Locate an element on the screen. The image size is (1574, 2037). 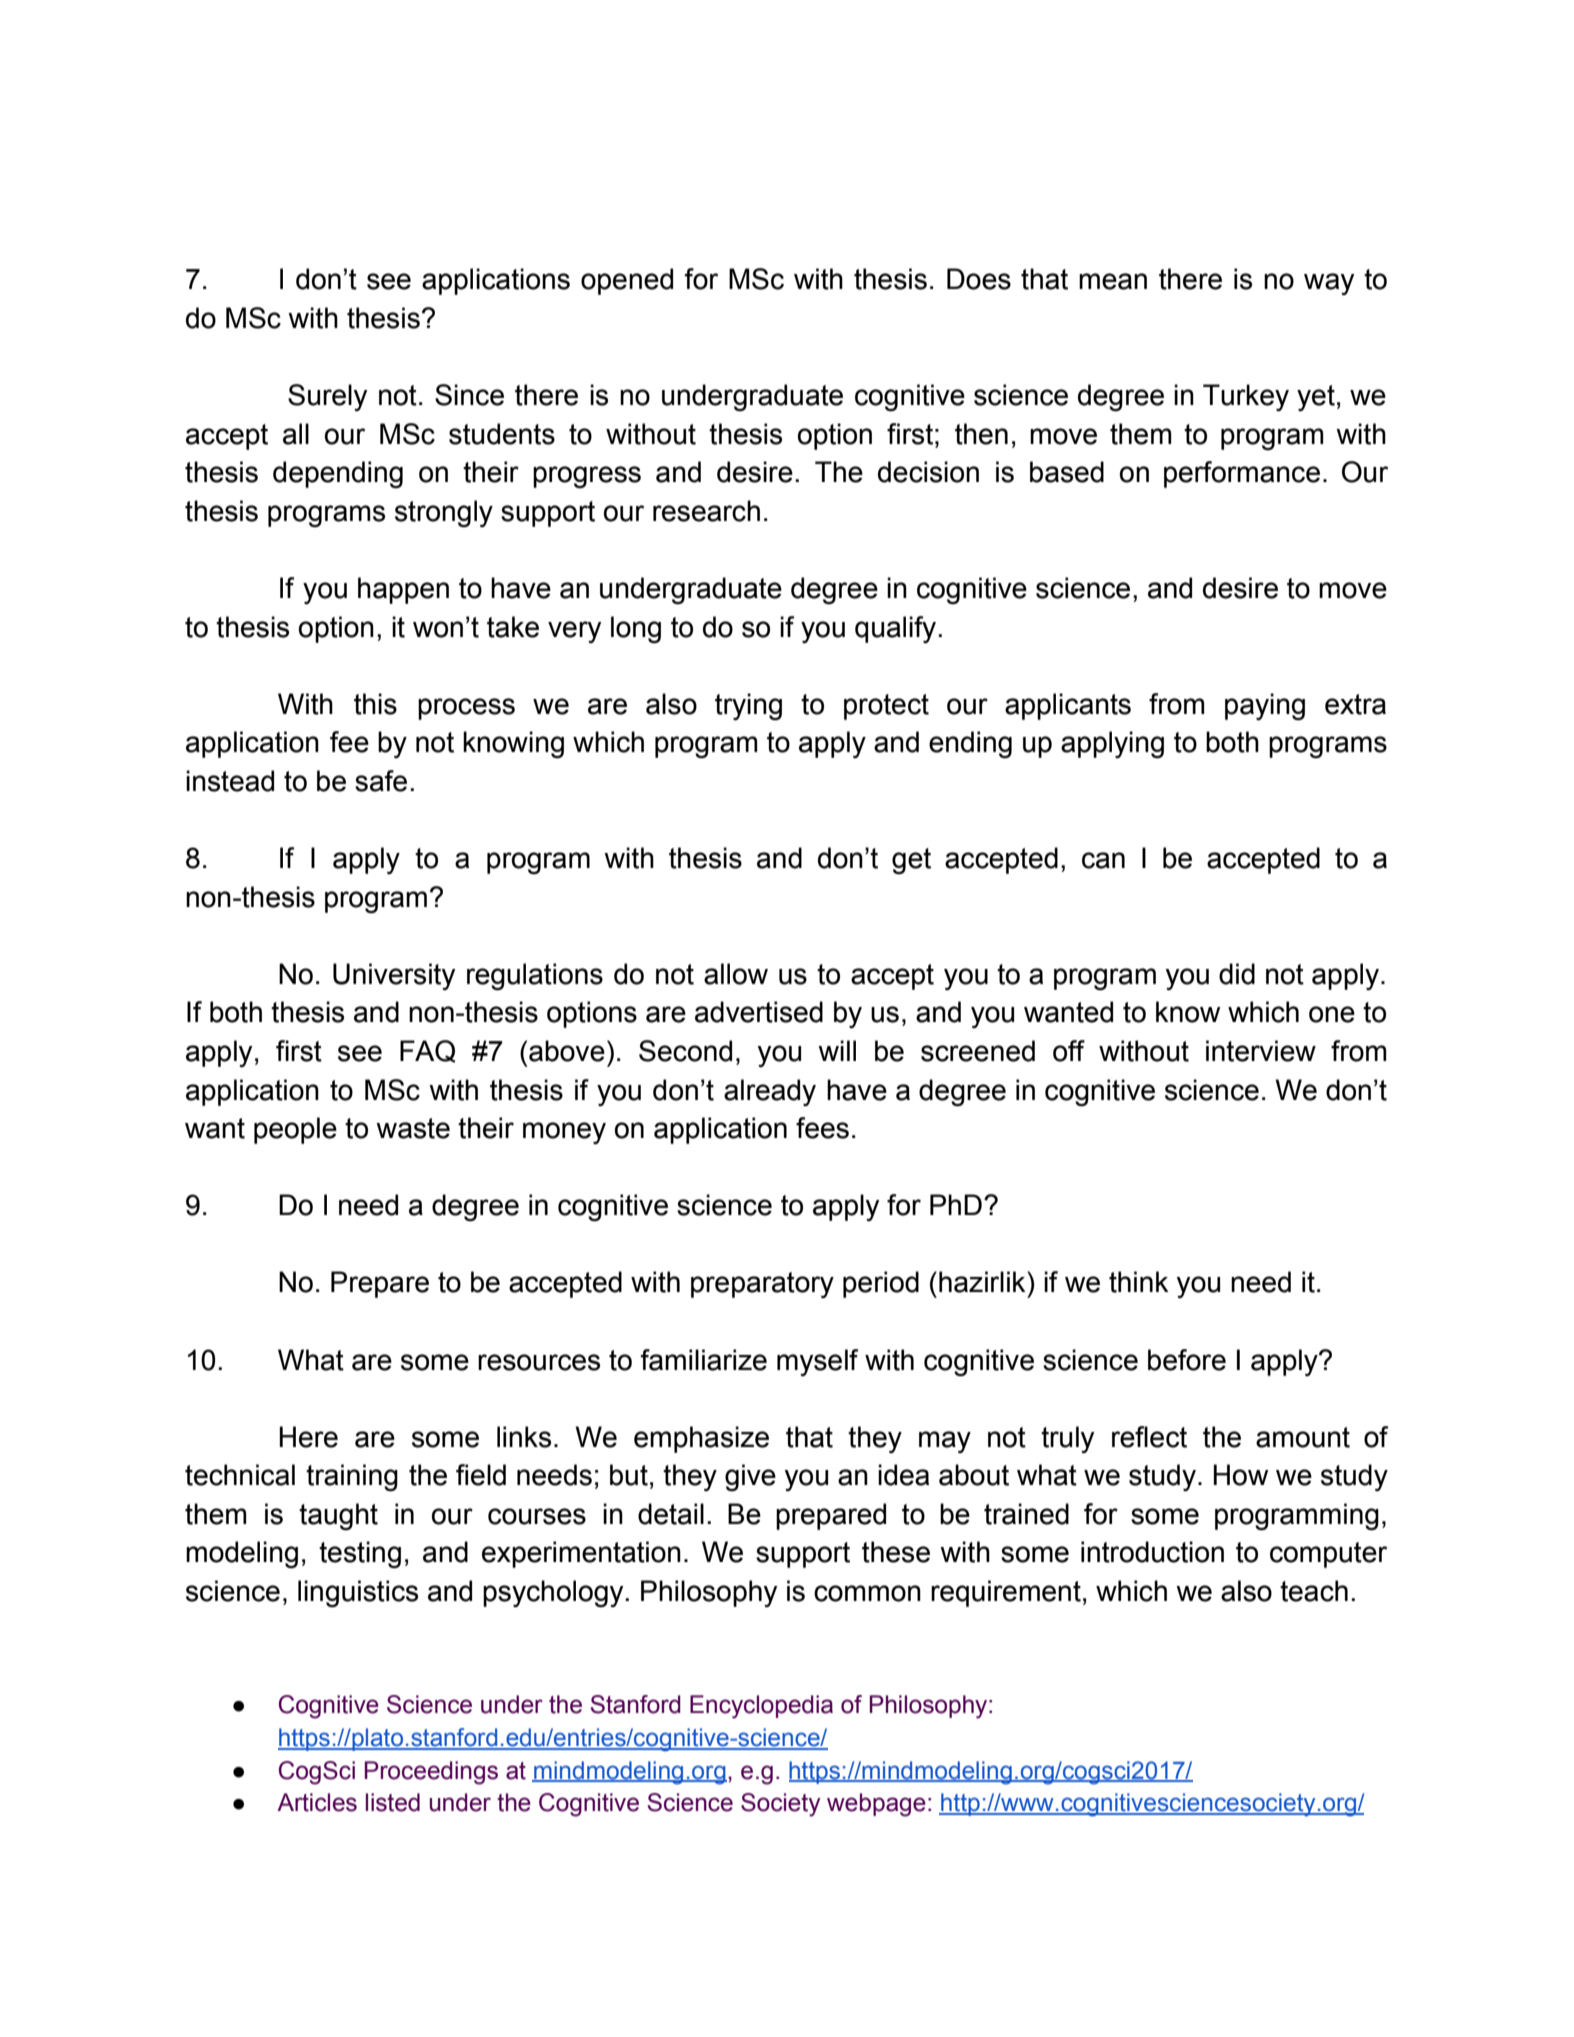
will is located at coordinates (837, 1050).
